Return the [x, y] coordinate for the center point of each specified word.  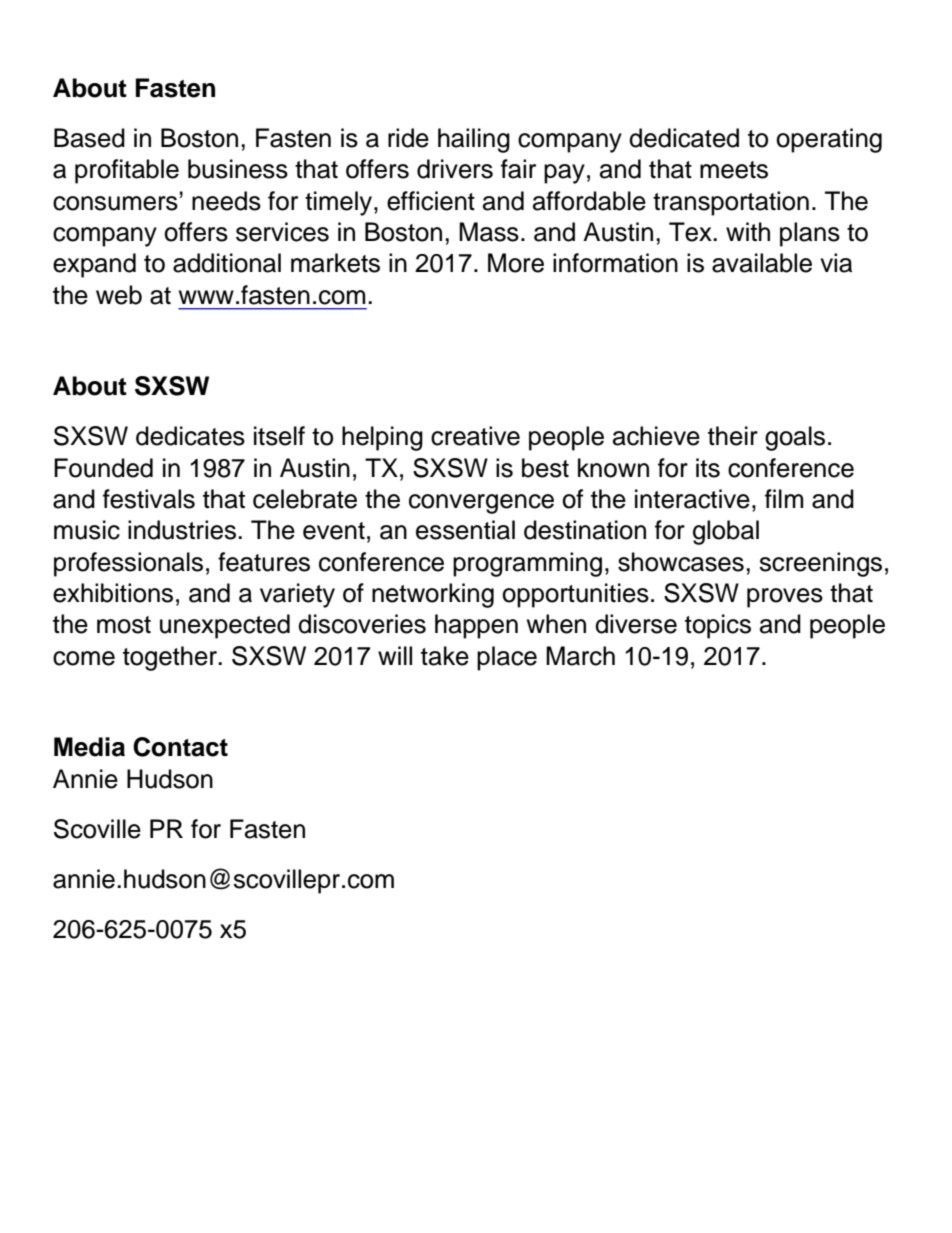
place [507, 658]
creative [475, 436]
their [733, 436]
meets [734, 170]
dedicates [190, 436]
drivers [455, 169]
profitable [127, 171]
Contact [180, 747]
